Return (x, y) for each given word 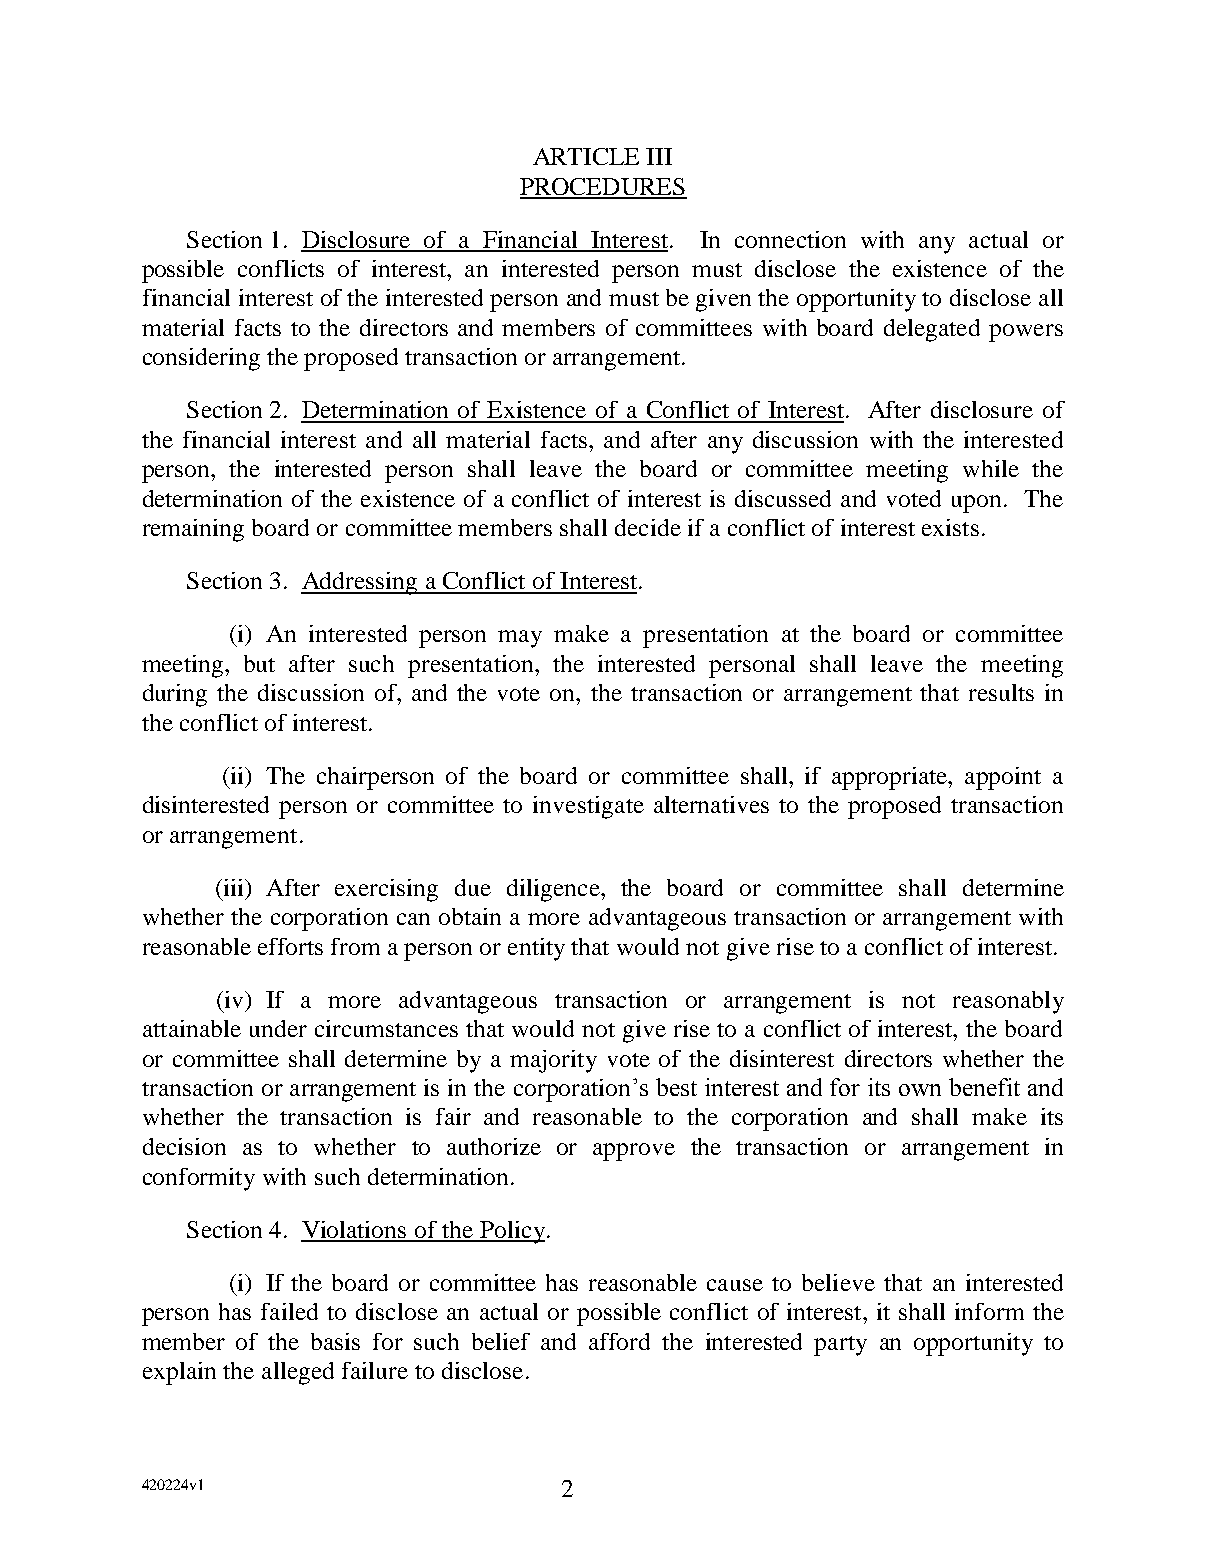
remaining (193, 530)
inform (989, 1311)
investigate (588, 807)
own (920, 1090)
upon (976, 504)
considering (201, 359)
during (175, 695)
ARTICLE (586, 156)
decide (648, 527)
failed (289, 1311)
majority (553, 1061)
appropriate (891, 778)
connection (790, 239)
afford (619, 1341)
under (278, 1028)
